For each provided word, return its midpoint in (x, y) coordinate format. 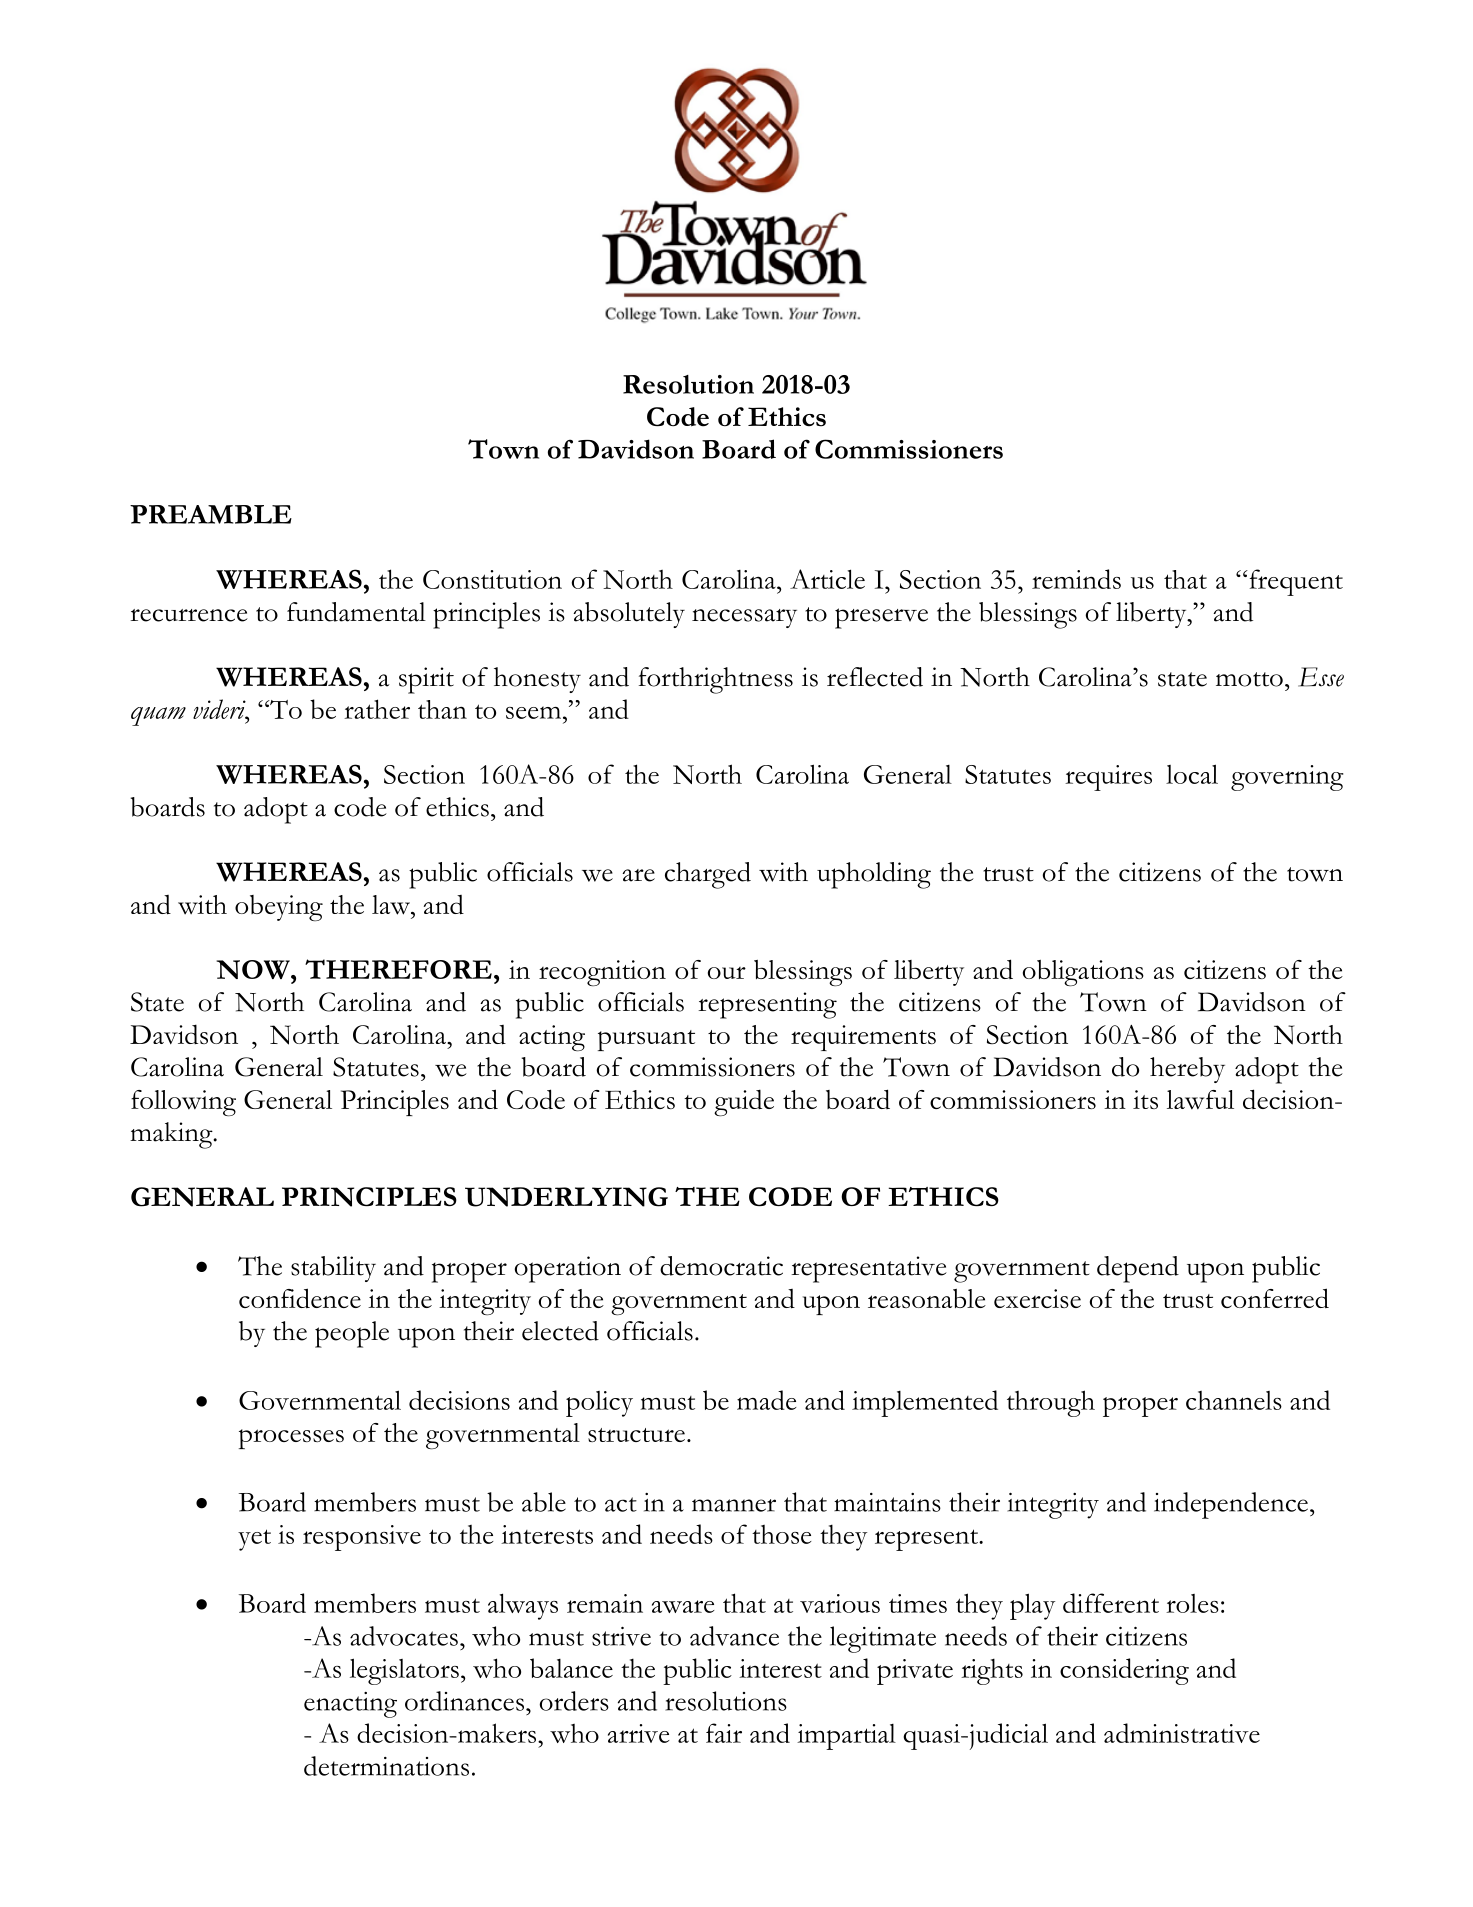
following (183, 1103)
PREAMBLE (211, 514)
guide (744, 1102)
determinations (386, 1766)
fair (724, 1733)
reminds (1076, 579)
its (1145, 1099)
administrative (1182, 1733)
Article (827, 579)
